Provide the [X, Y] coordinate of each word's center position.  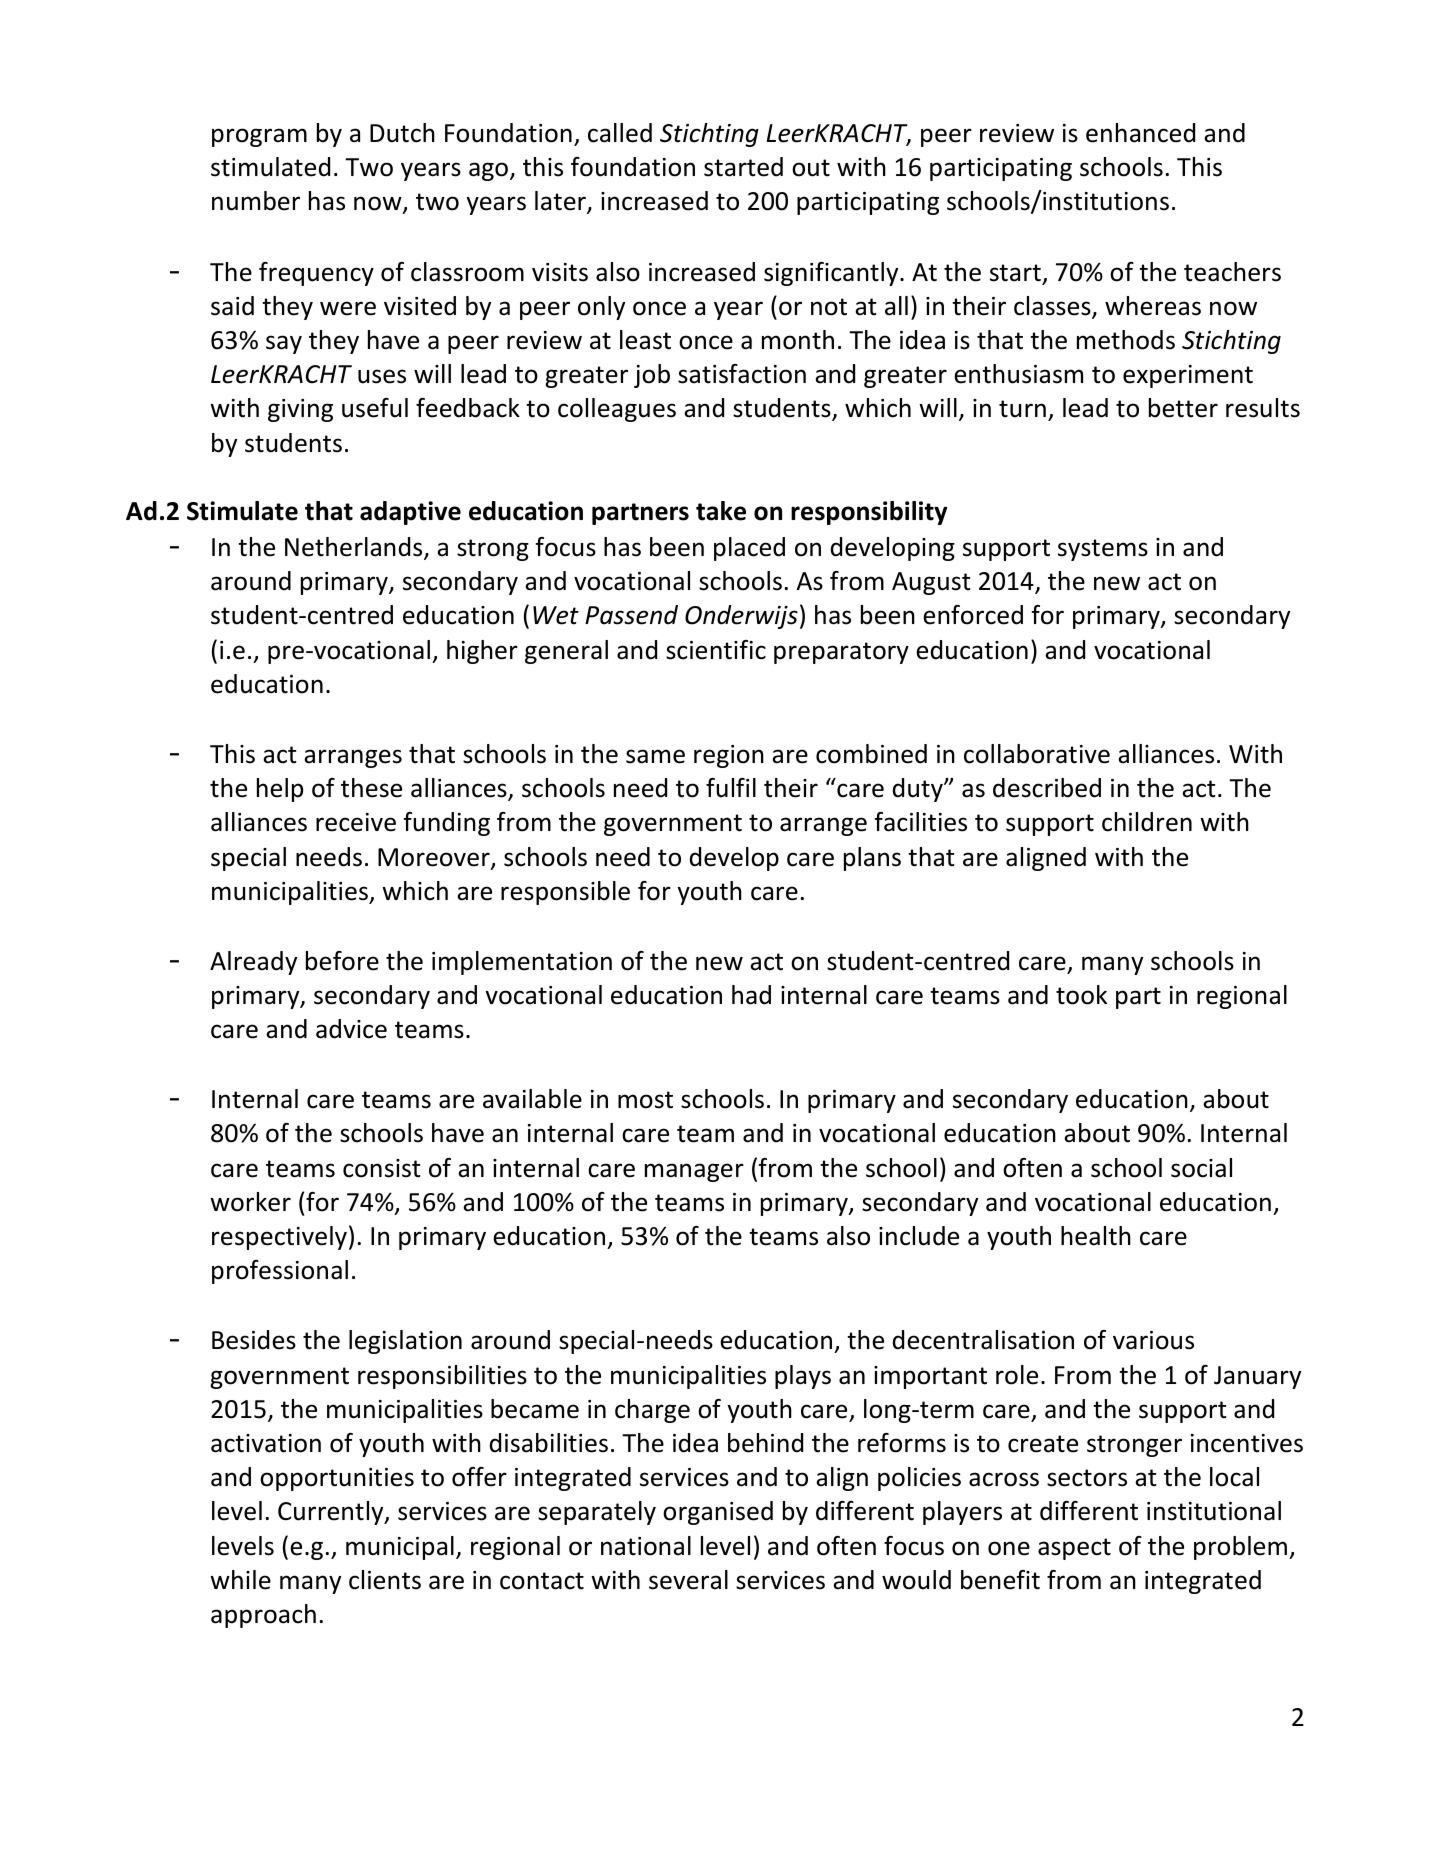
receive [356, 822]
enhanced [1140, 133]
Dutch [402, 133]
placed [749, 549]
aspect [1074, 1549]
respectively [279, 1238]
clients [385, 1580]
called [620, 133]
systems [1103, 550]
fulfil [731, 788]
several [688, 1580]
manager [694, 1172]
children [1147, 822]
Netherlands [355, 548]
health [1096, 1236]
